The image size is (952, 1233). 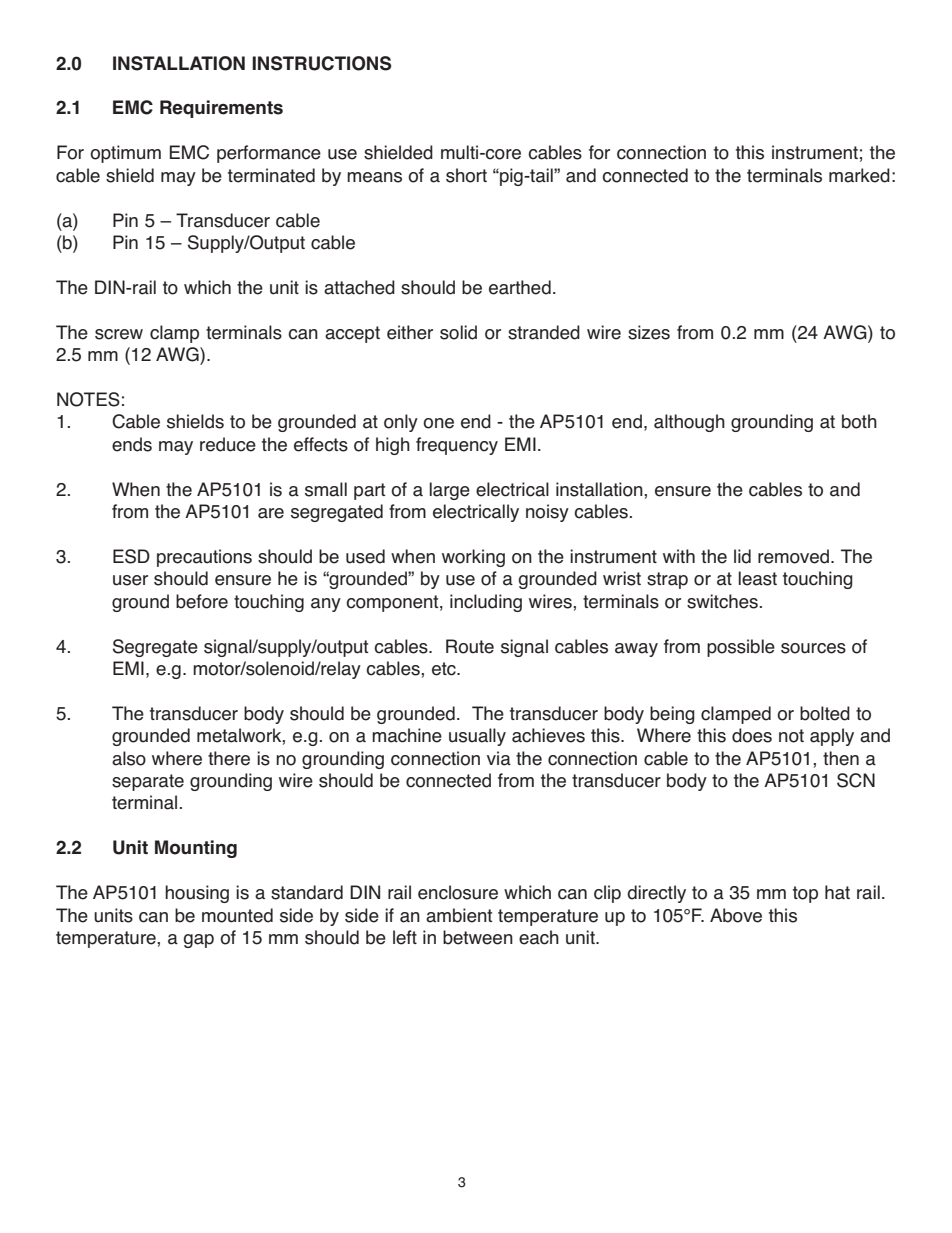 I want to click on removed, so click(x=793, y=556).
